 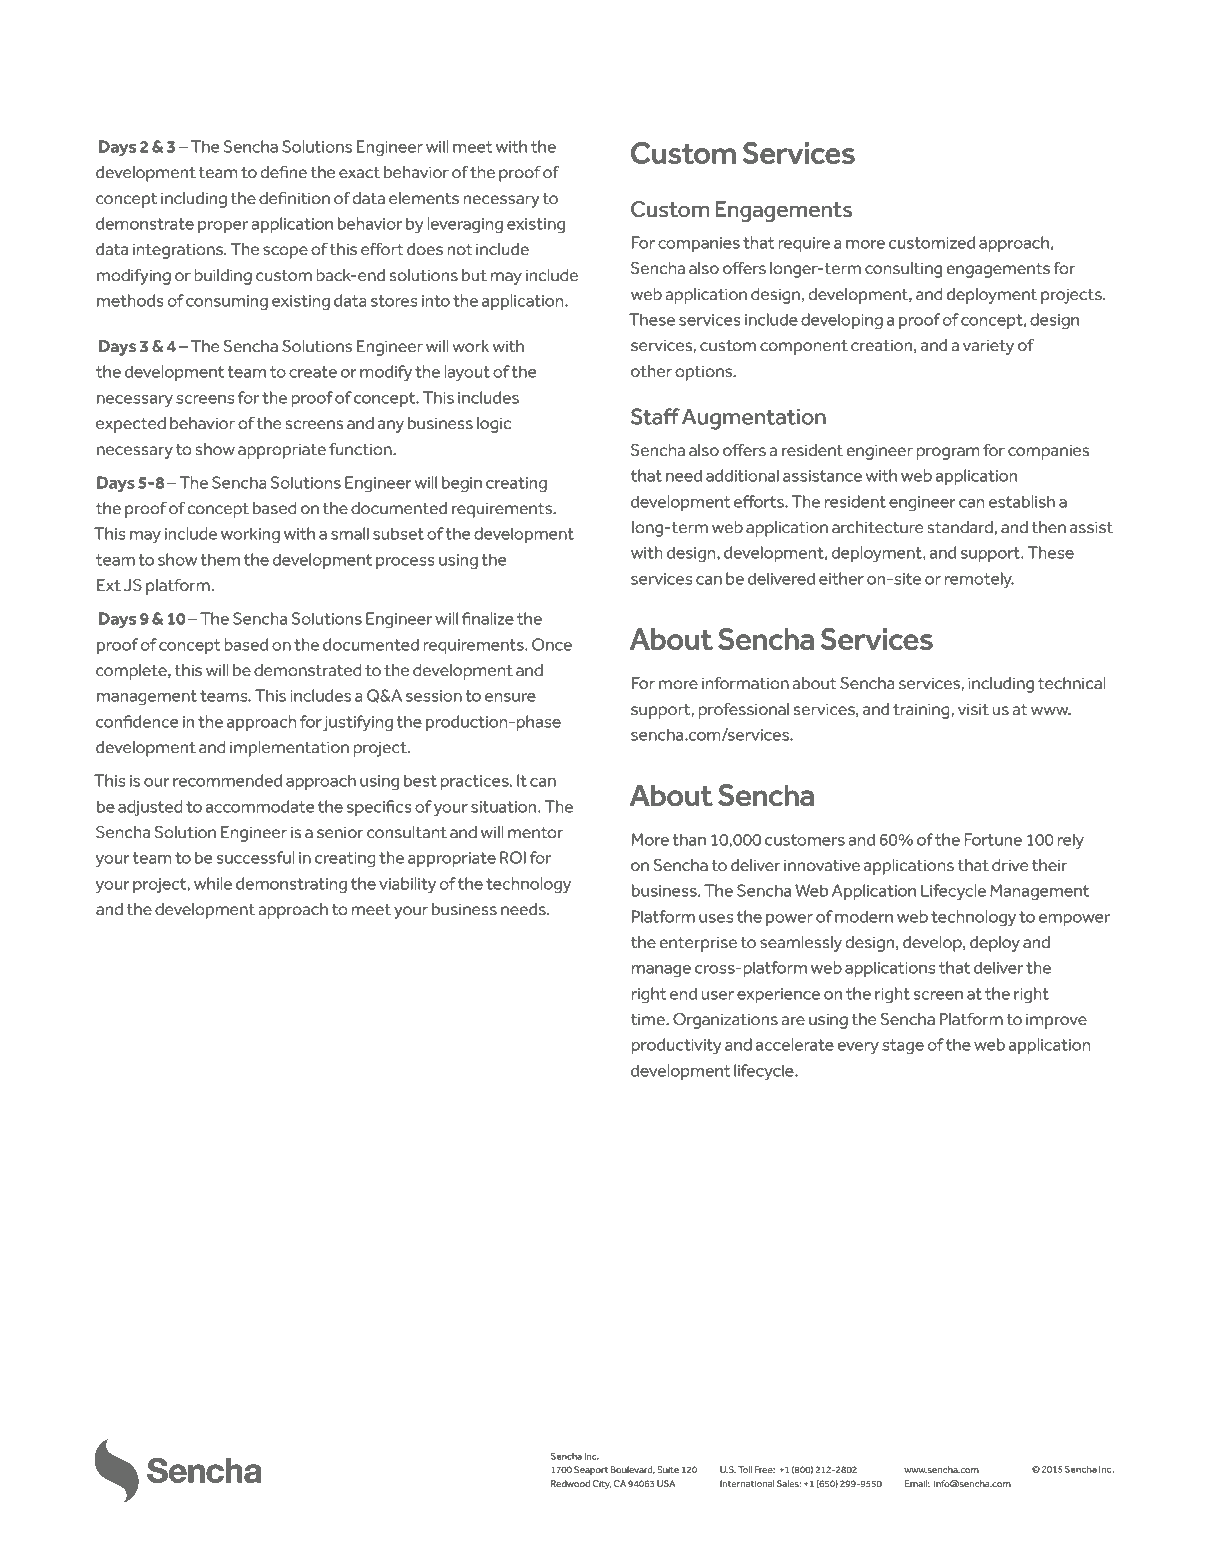 I want to click on stage, so click(x=903, y=1047).
